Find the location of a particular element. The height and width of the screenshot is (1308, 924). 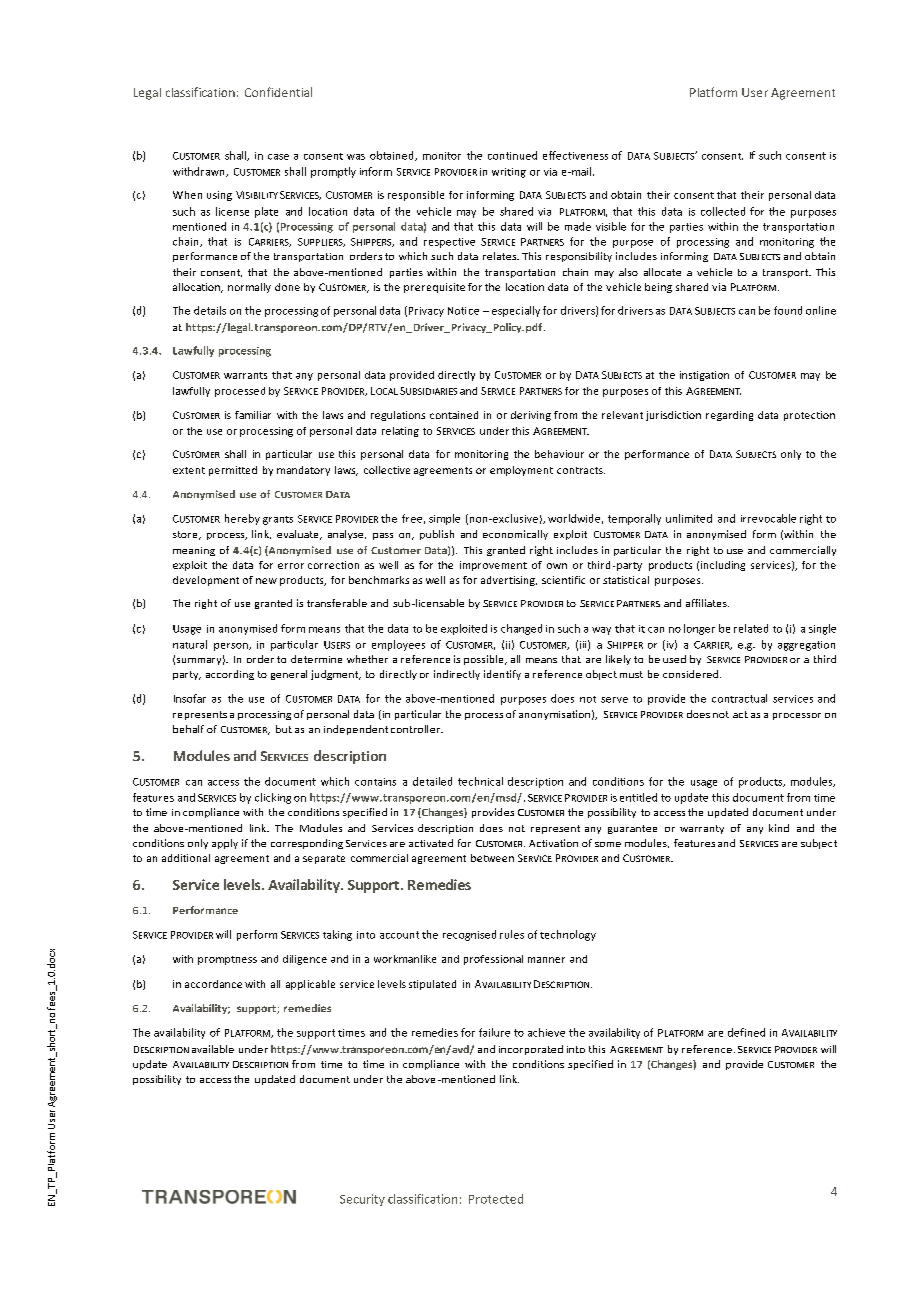

continued is located at coordinates (512, 155).
